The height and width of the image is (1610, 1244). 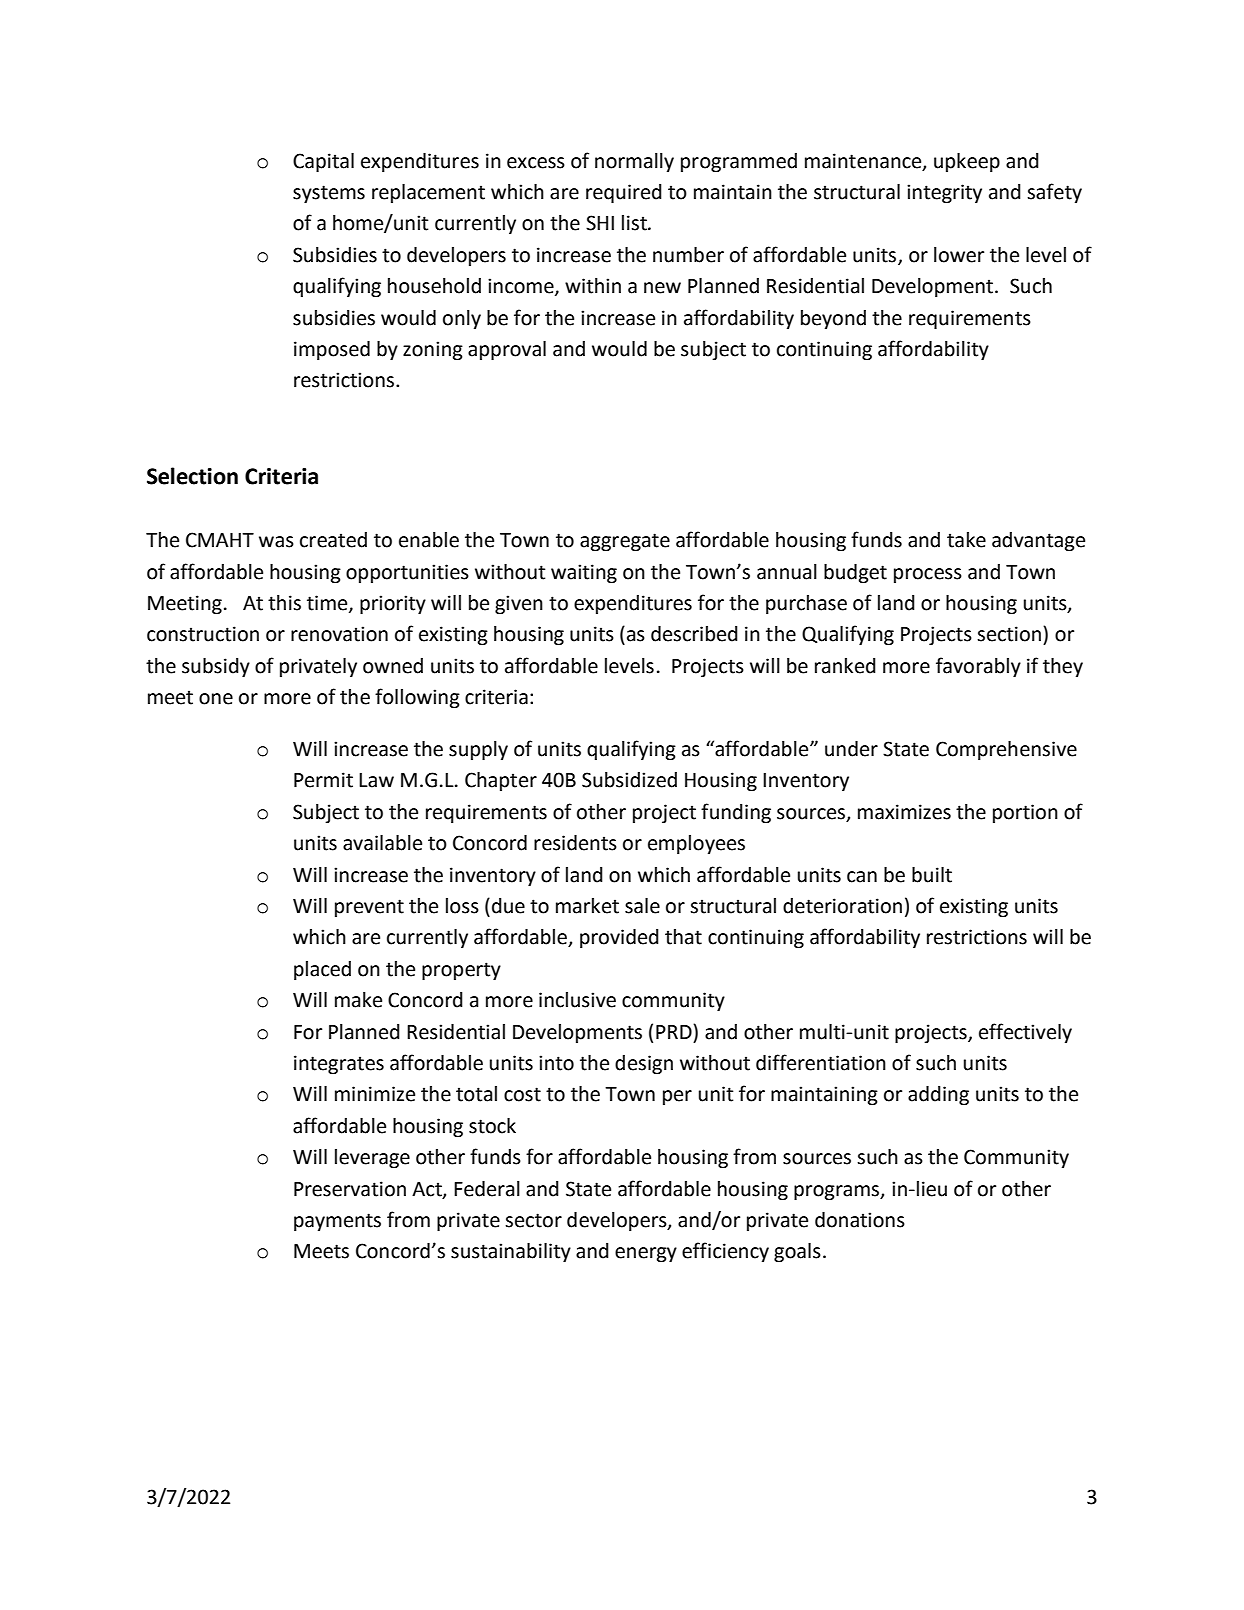 What do you see at coordinates (625, 542) in the image?
I see `aggregate` at bounding box center [625, 542].
